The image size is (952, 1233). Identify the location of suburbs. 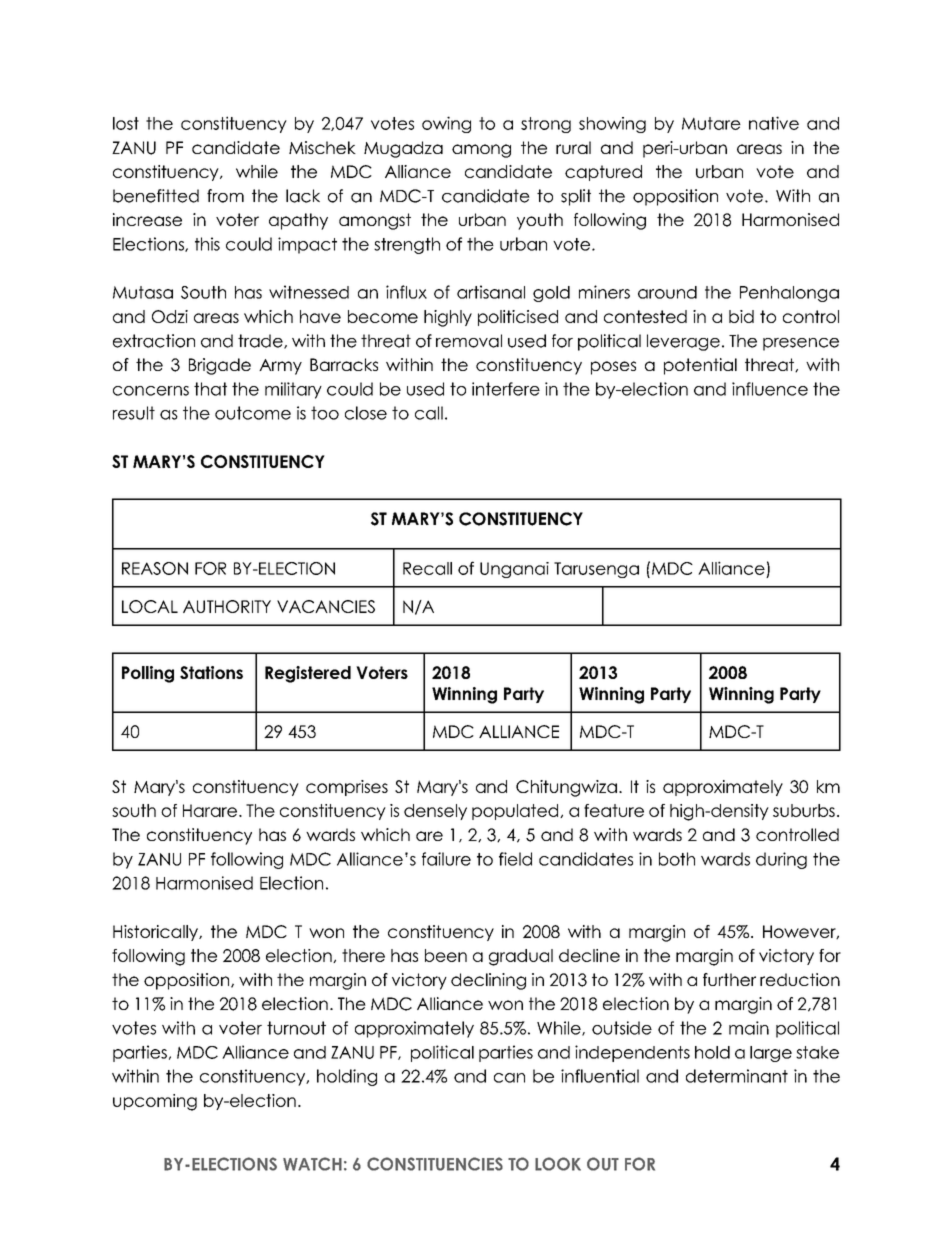
(804, 810).
